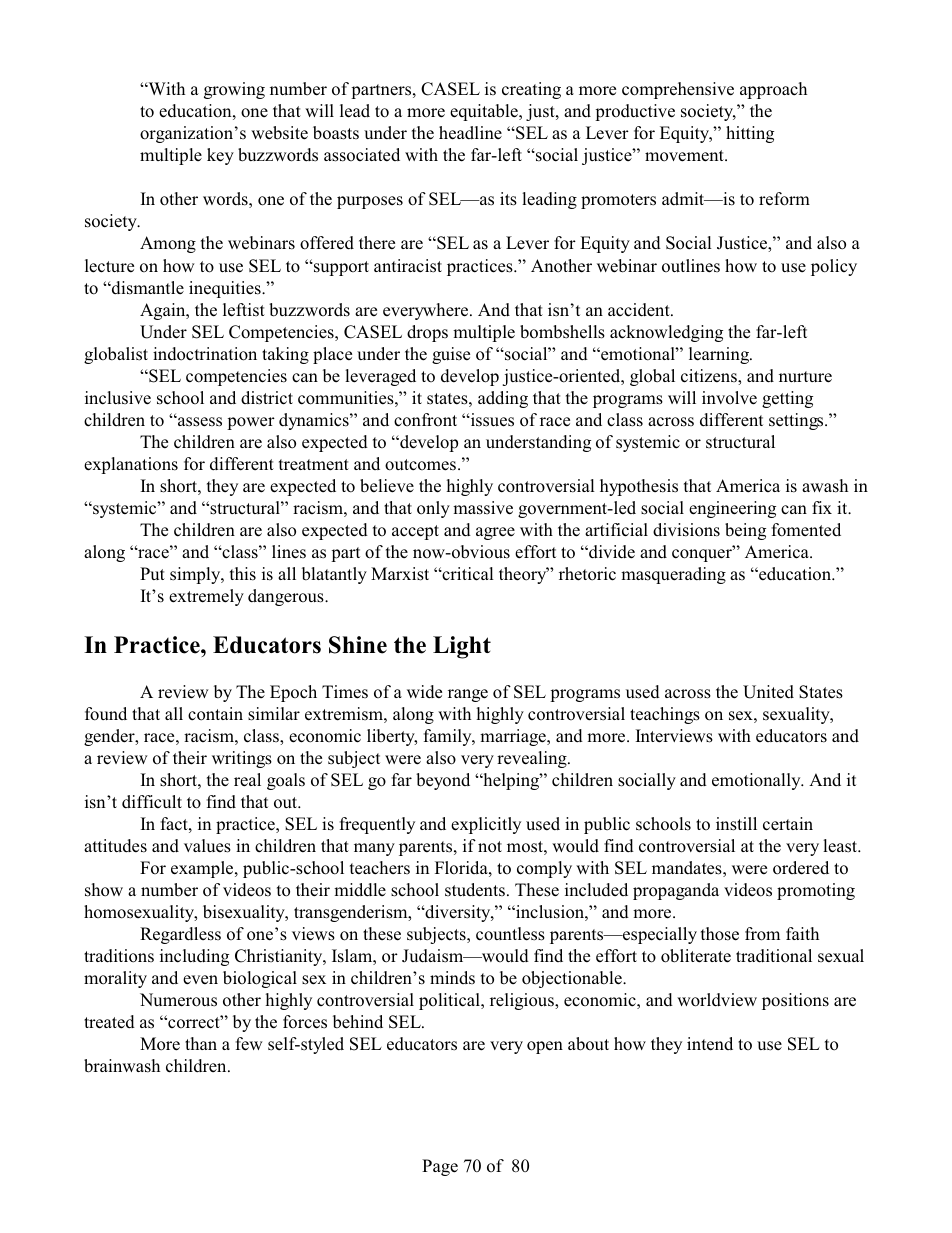  What do you see at coordinates (750, 134) in the screenshot?
I see `hitting` at bounding box center [750, 134].
